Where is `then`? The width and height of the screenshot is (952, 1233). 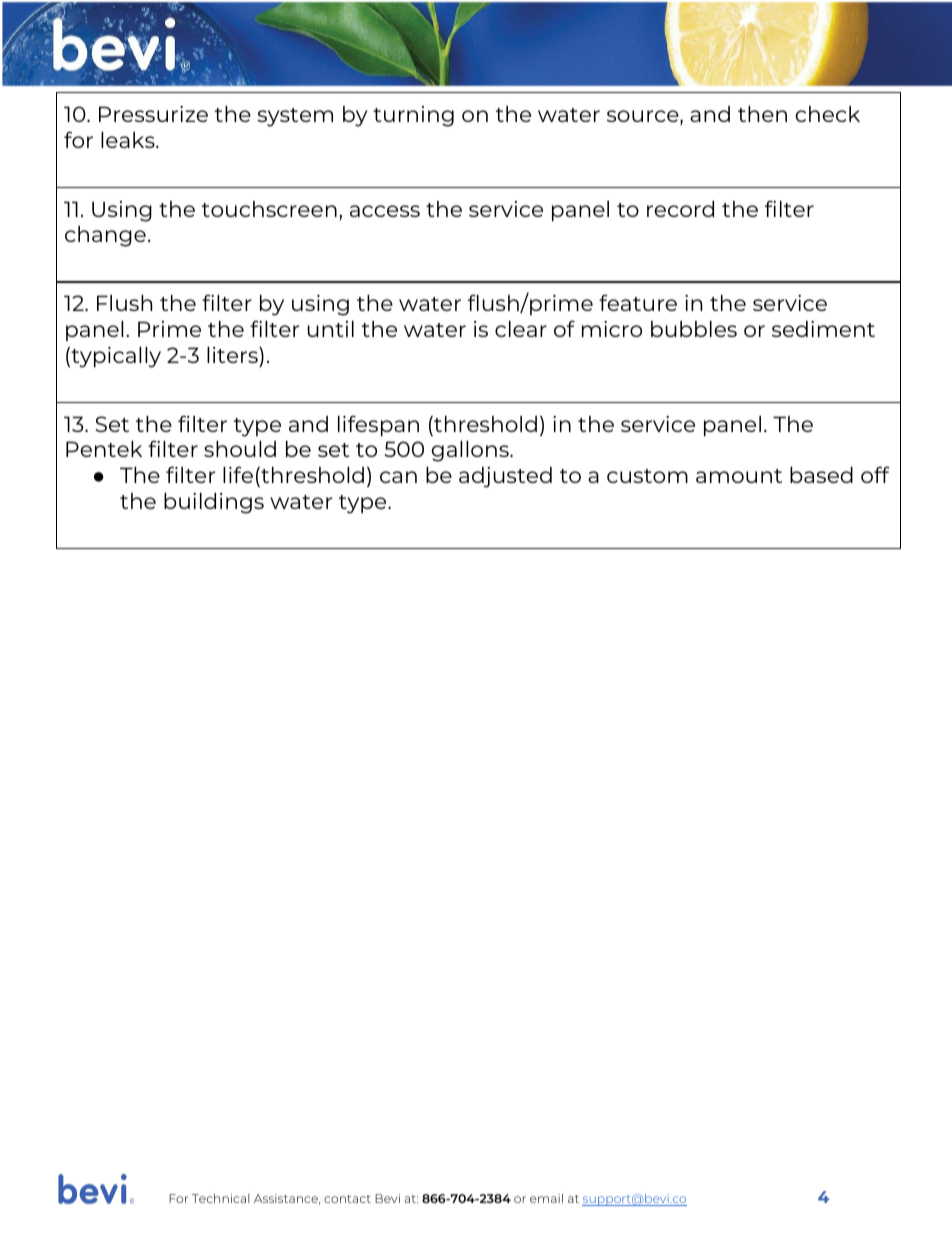
then is located at coordinates (762, 114).
